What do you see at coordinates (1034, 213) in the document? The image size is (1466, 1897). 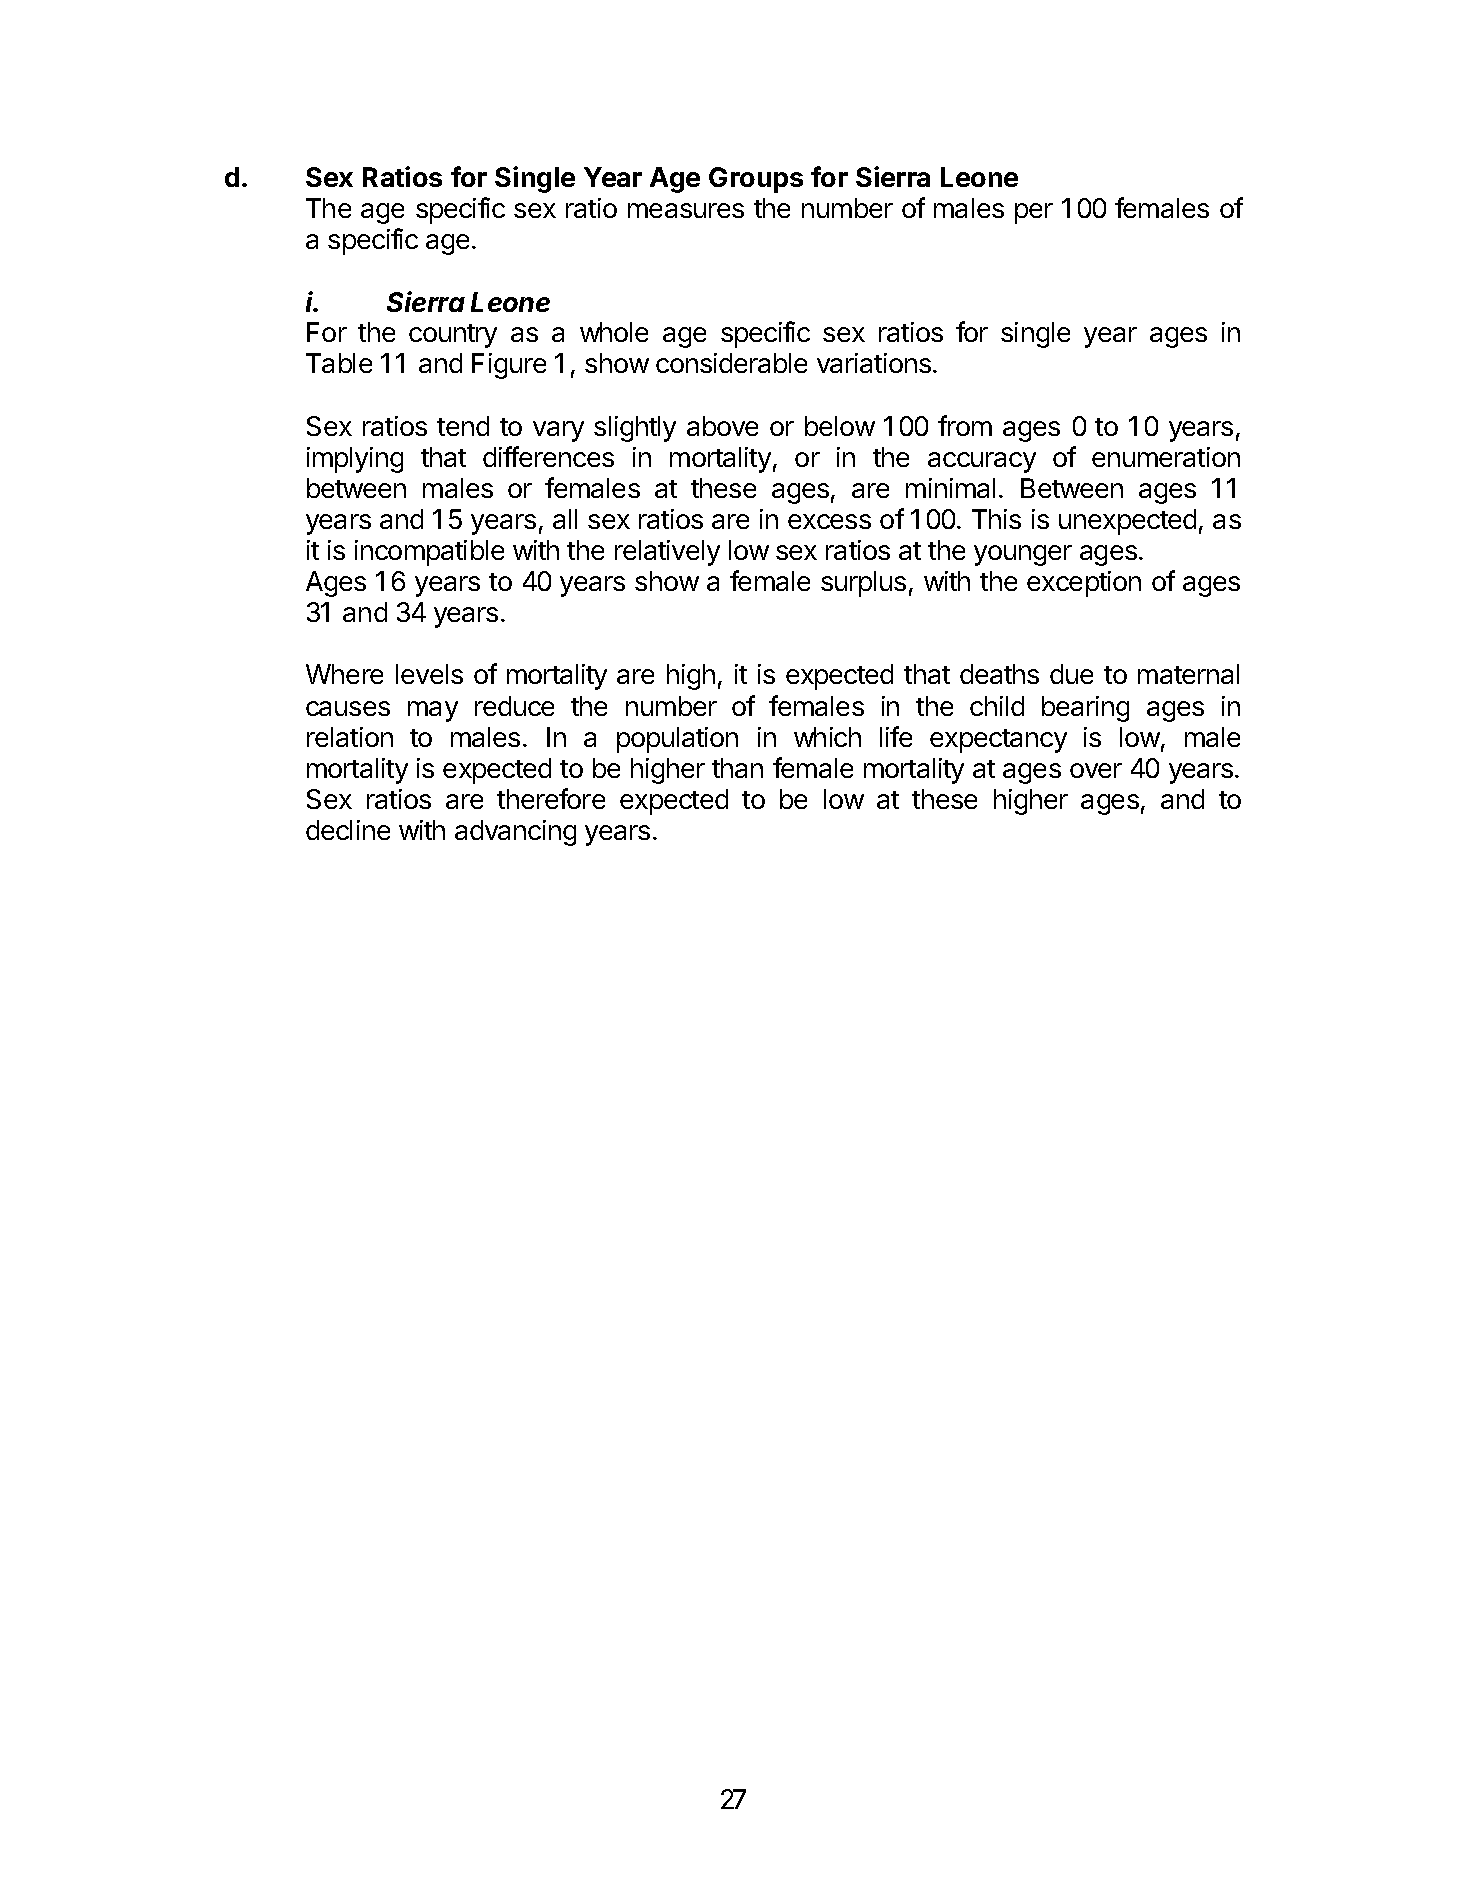 I see `per` at bounding box center [1034, 213].
